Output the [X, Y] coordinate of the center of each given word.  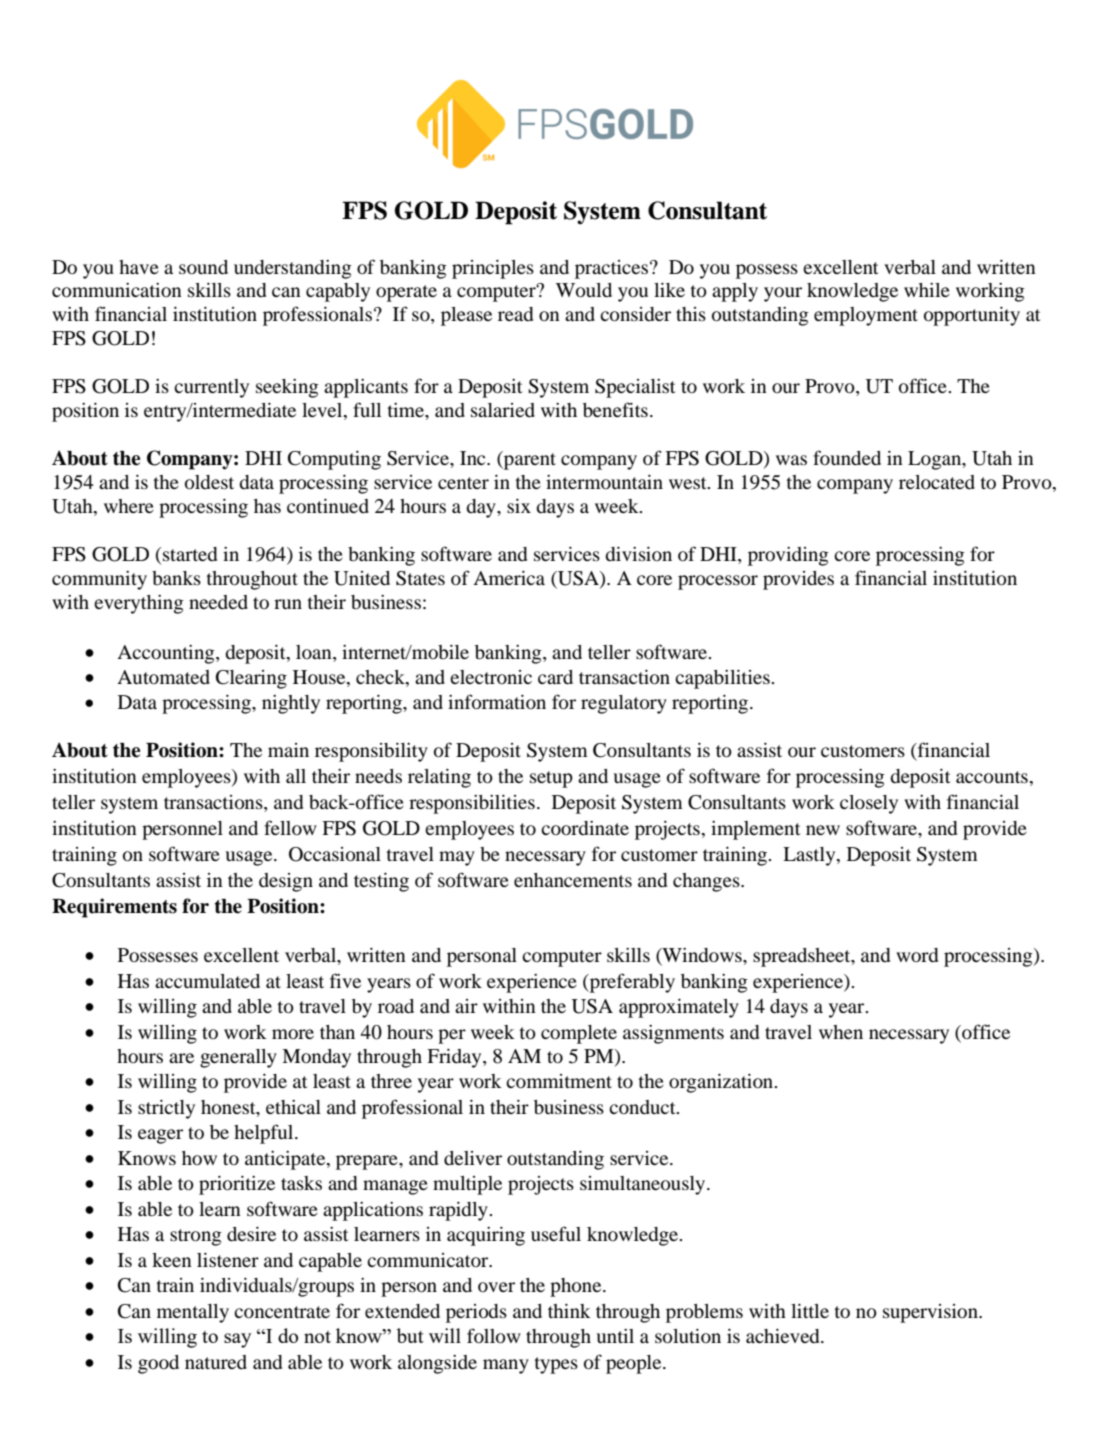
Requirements [114, 908]
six [519, 506]
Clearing [251, 679]
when [841, 1032]
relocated [937, 482]
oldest [209, 482]
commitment [559, 1081]
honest [229, 1107]
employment [866, 316]
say [237, 1340]
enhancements [573, 880]
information [497, 702]
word [917, 955]
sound [203, 267]
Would [584, 290]
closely [869, 804]
